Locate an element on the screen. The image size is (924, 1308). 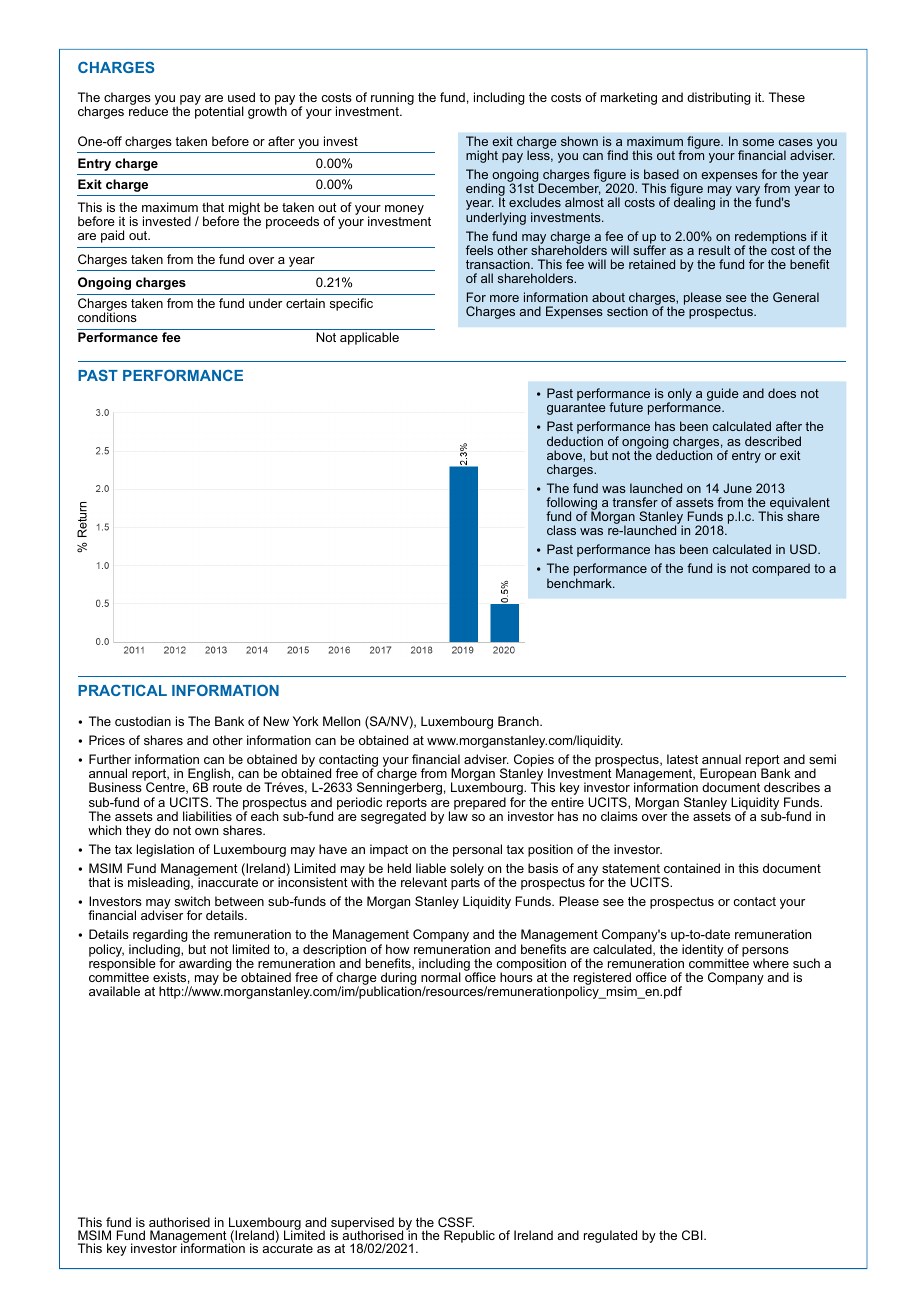
legislation is located at coordinates (165, 850).
